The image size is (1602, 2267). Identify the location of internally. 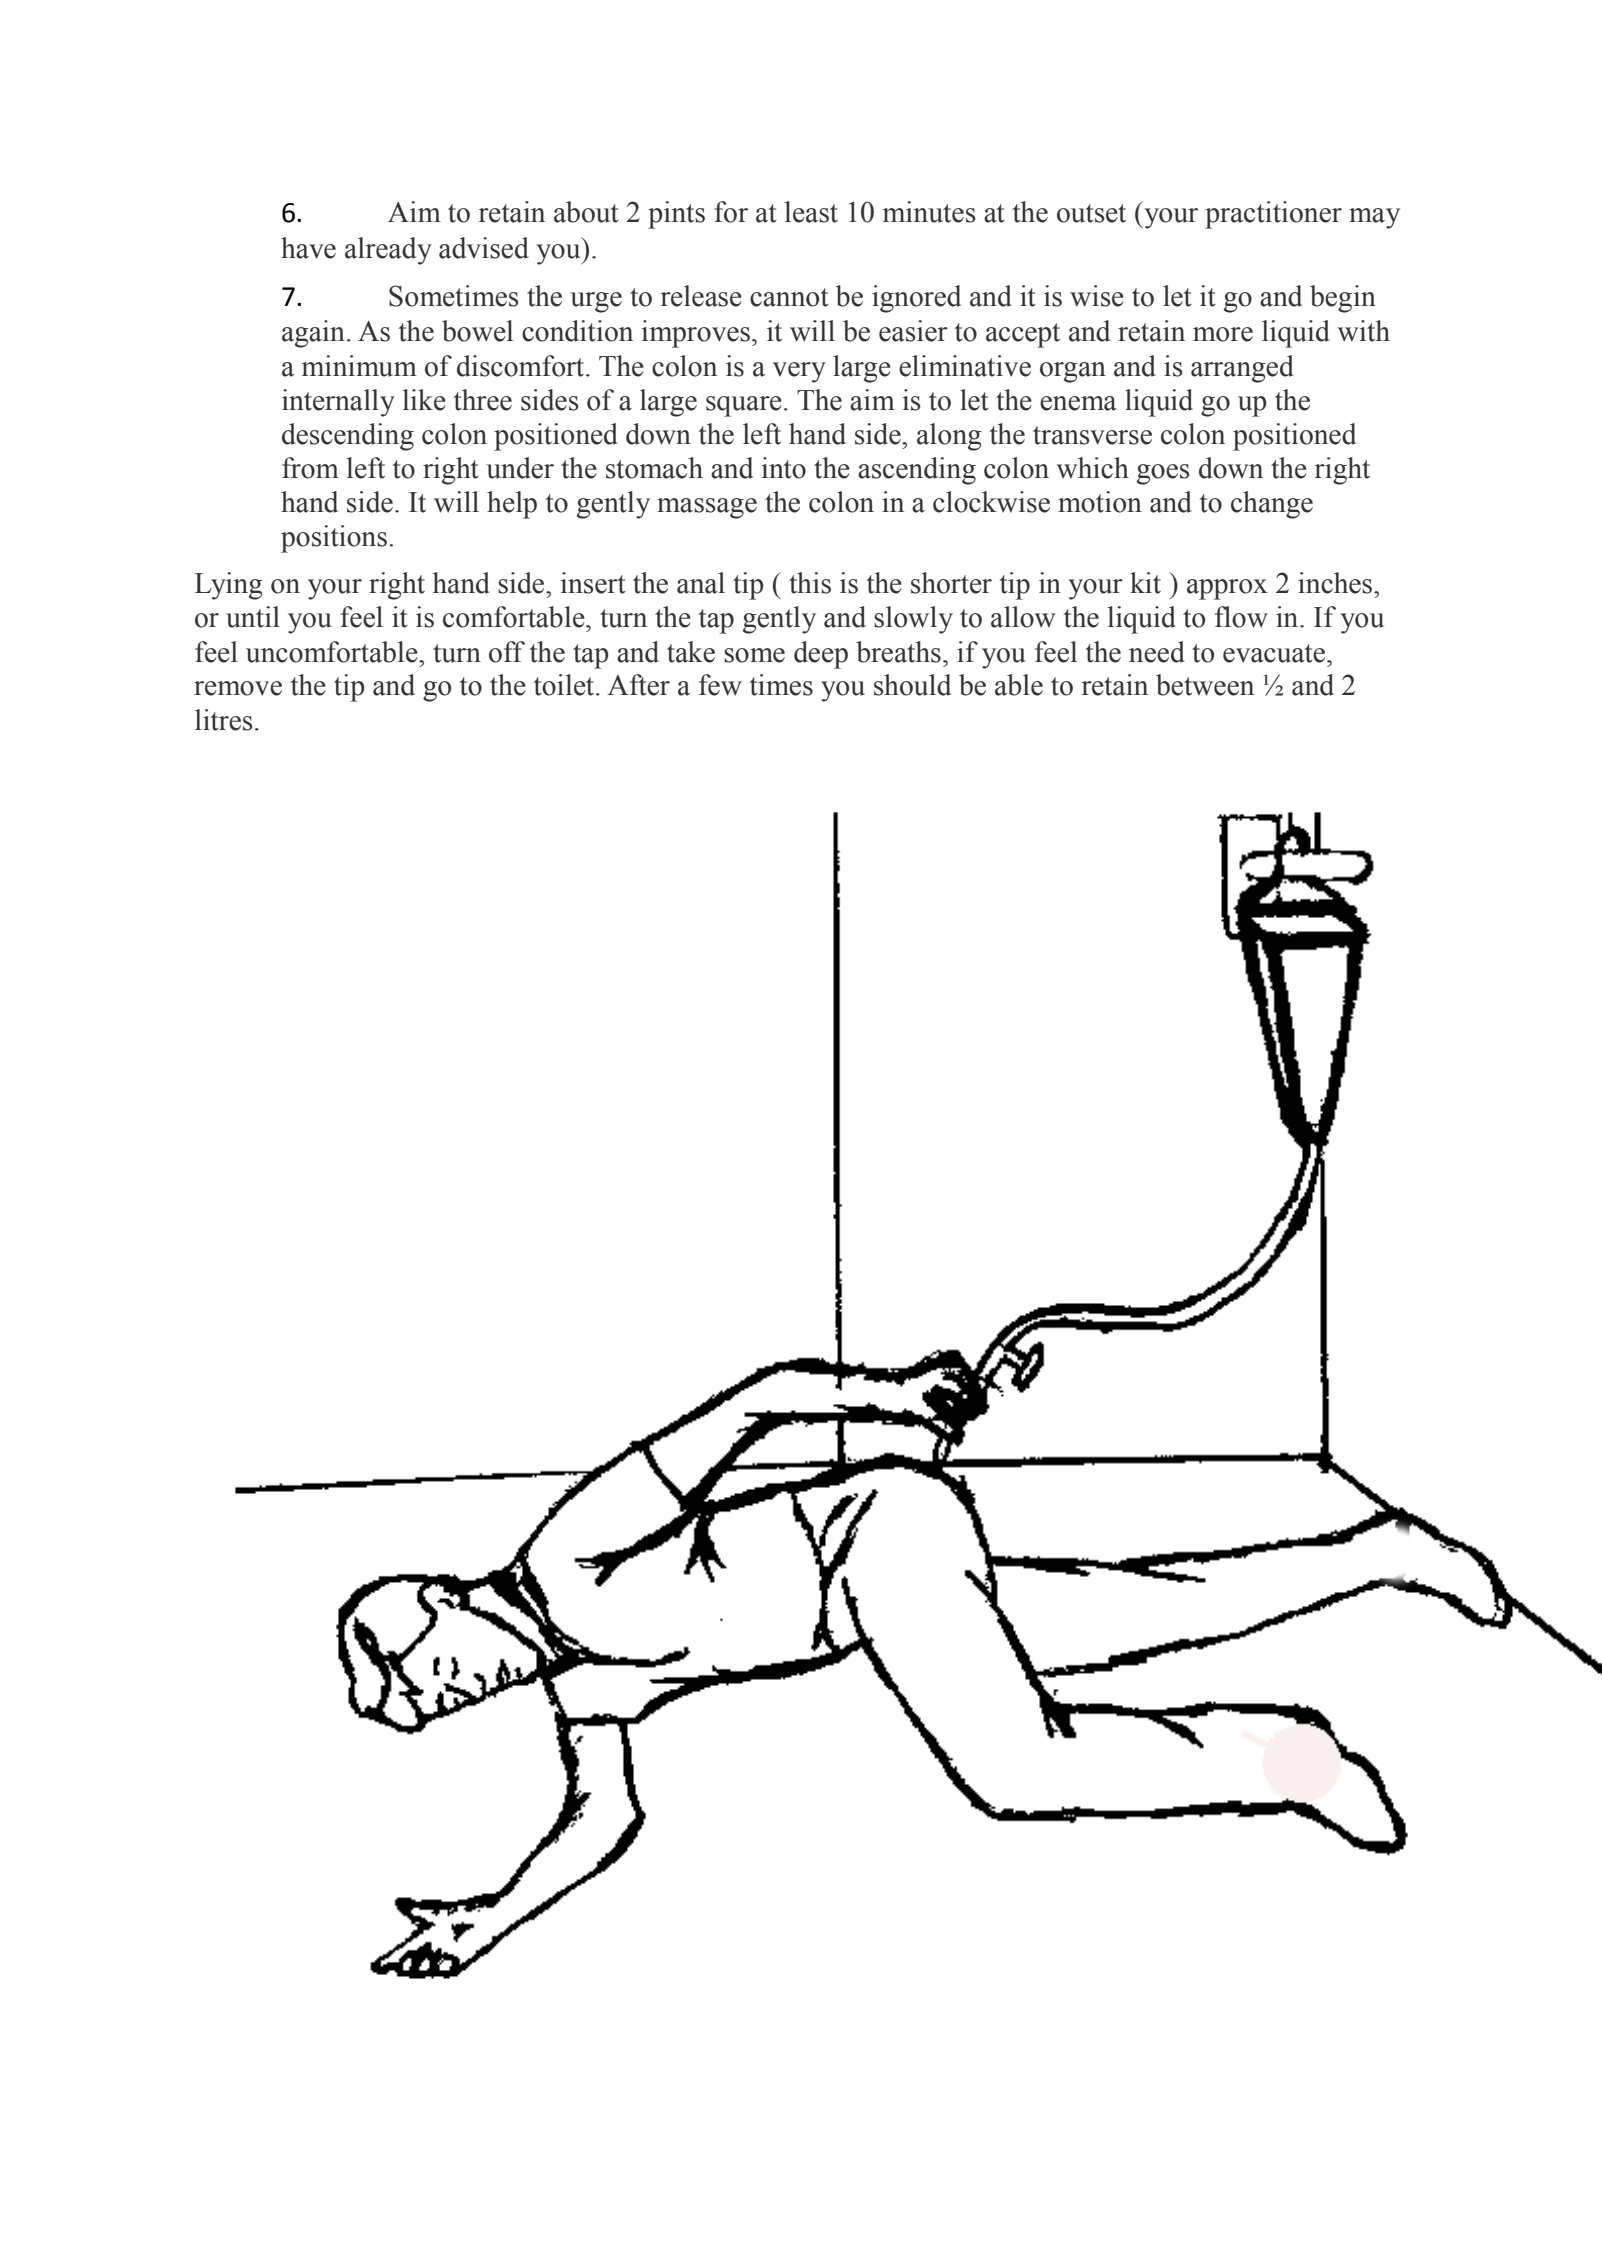
(338, 403).
